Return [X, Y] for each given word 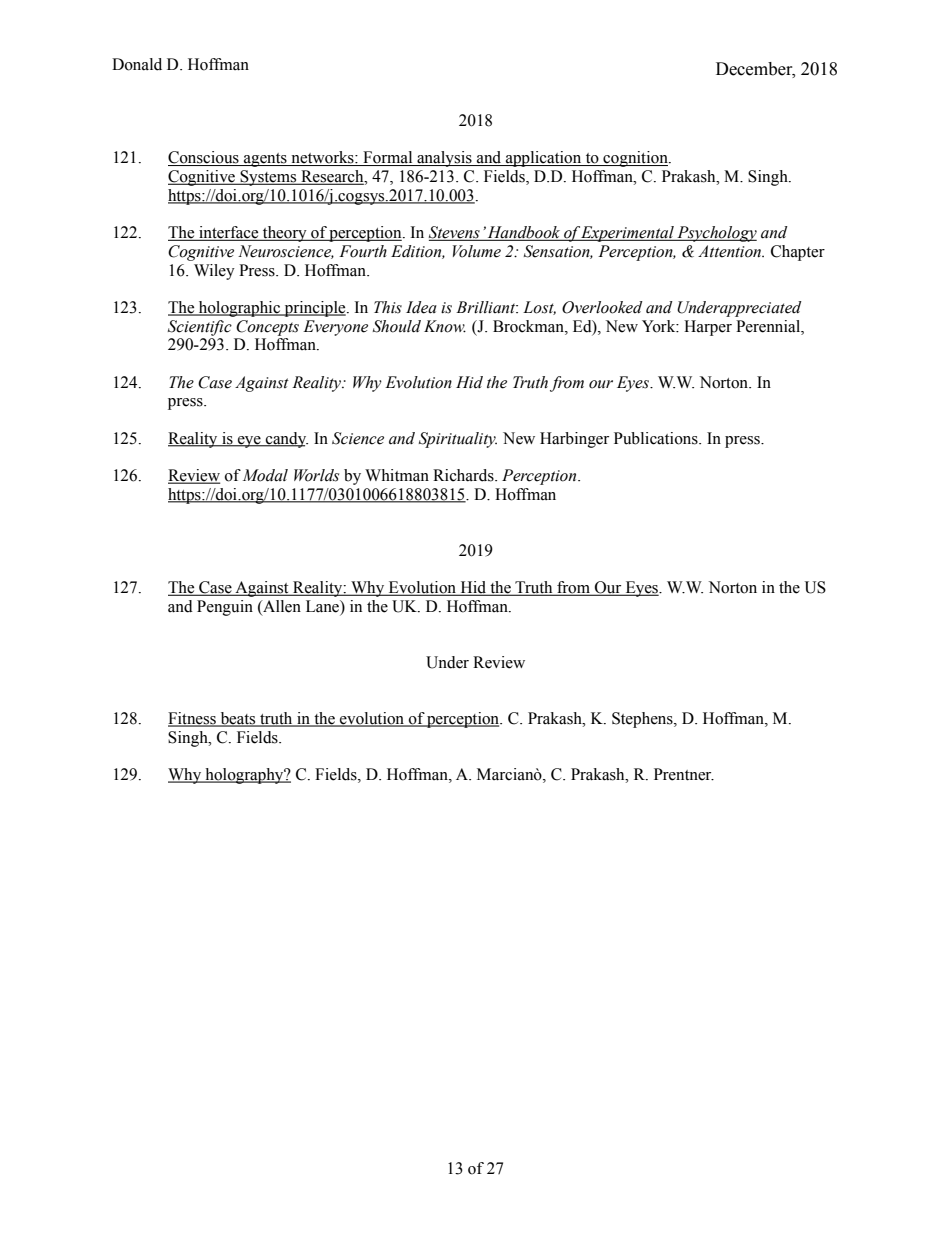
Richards [464, 475]
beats [238, 719]
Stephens [643, 720]
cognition [635, 159]
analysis [444, 159]
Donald [137, 64]
